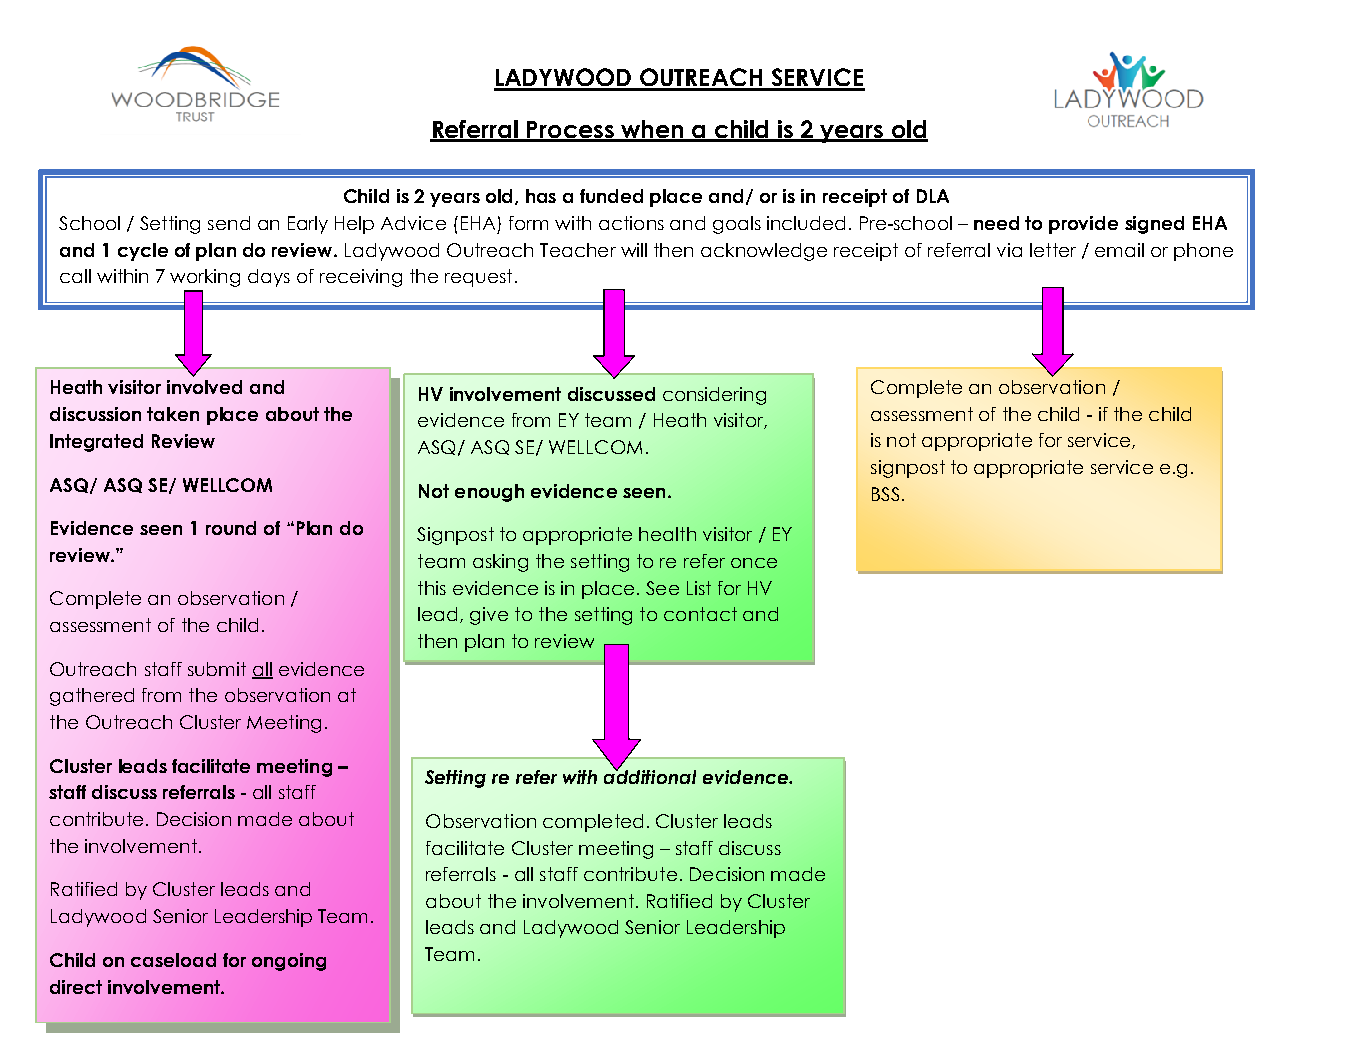 The image size is (1359, 1050). Describe the element at coordinates (289, 962) in the screenshot. I see `ongoing` at that location.
